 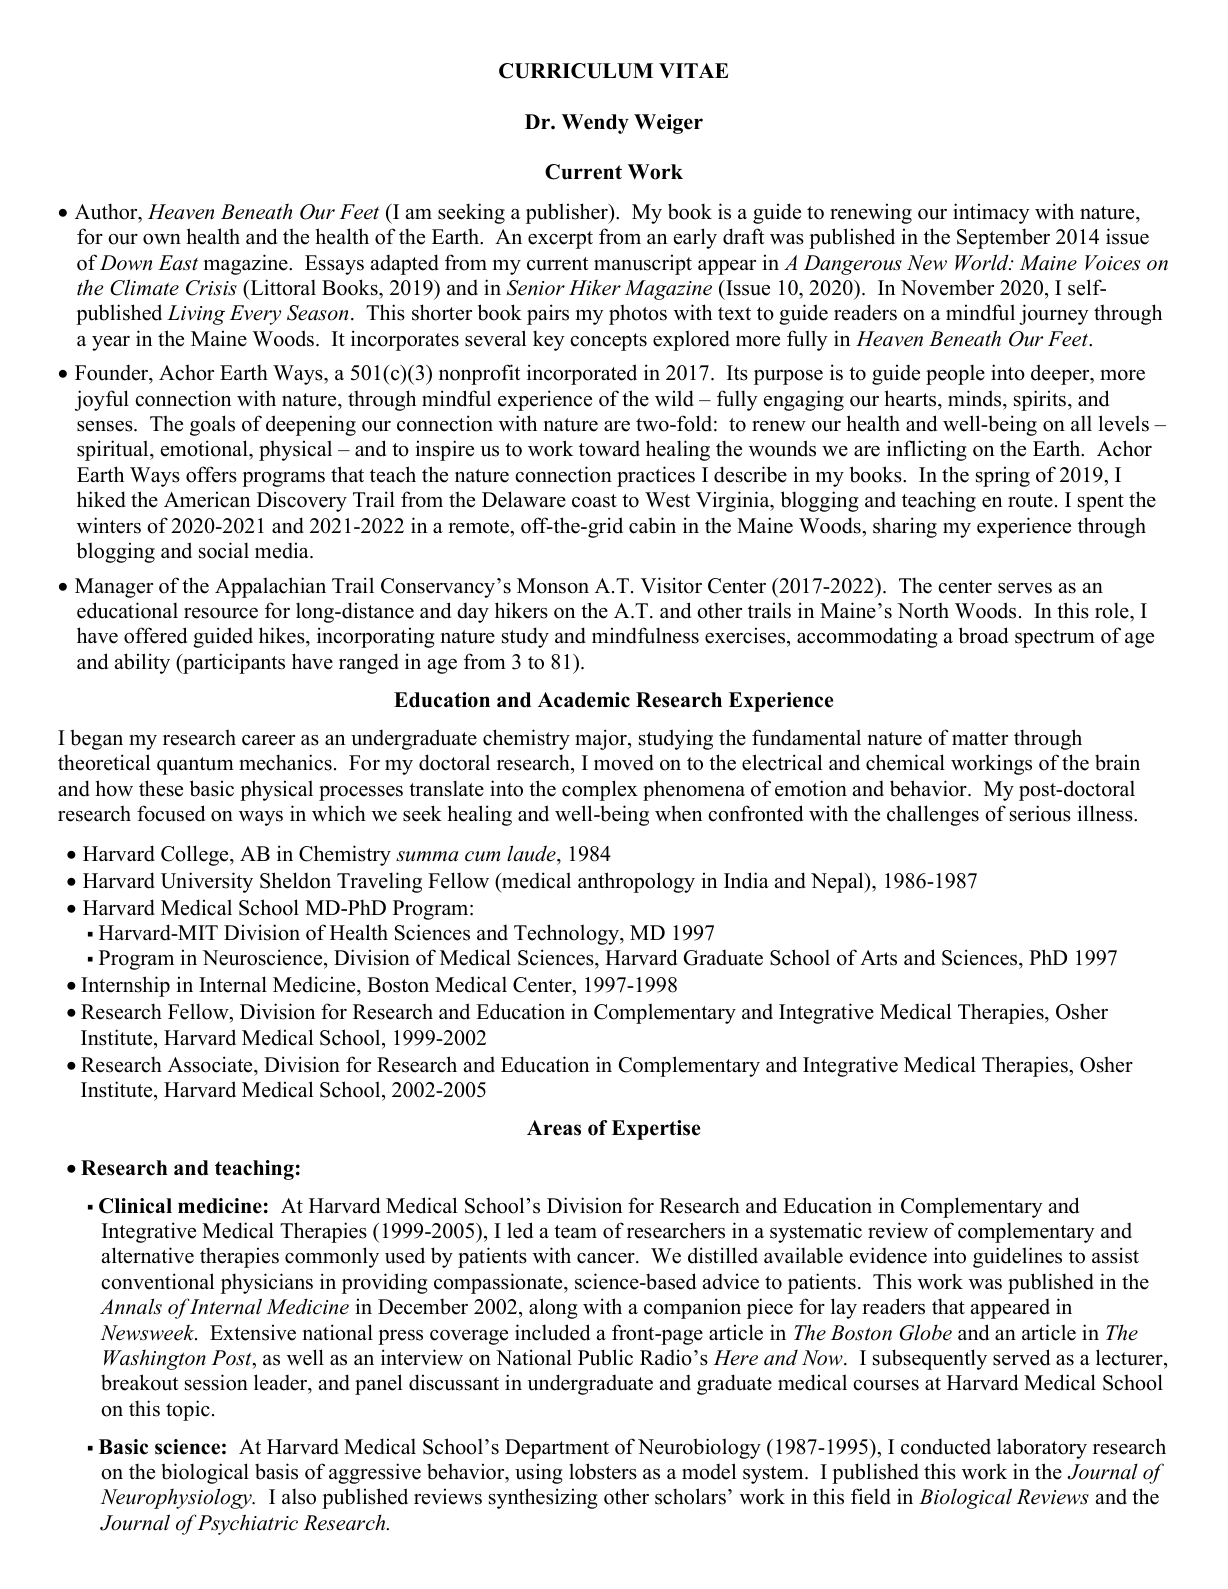 What do you see at coordinates (177, 1498) in the page?
I see `Neurophysiology` at bounding box center [177, 1498].
